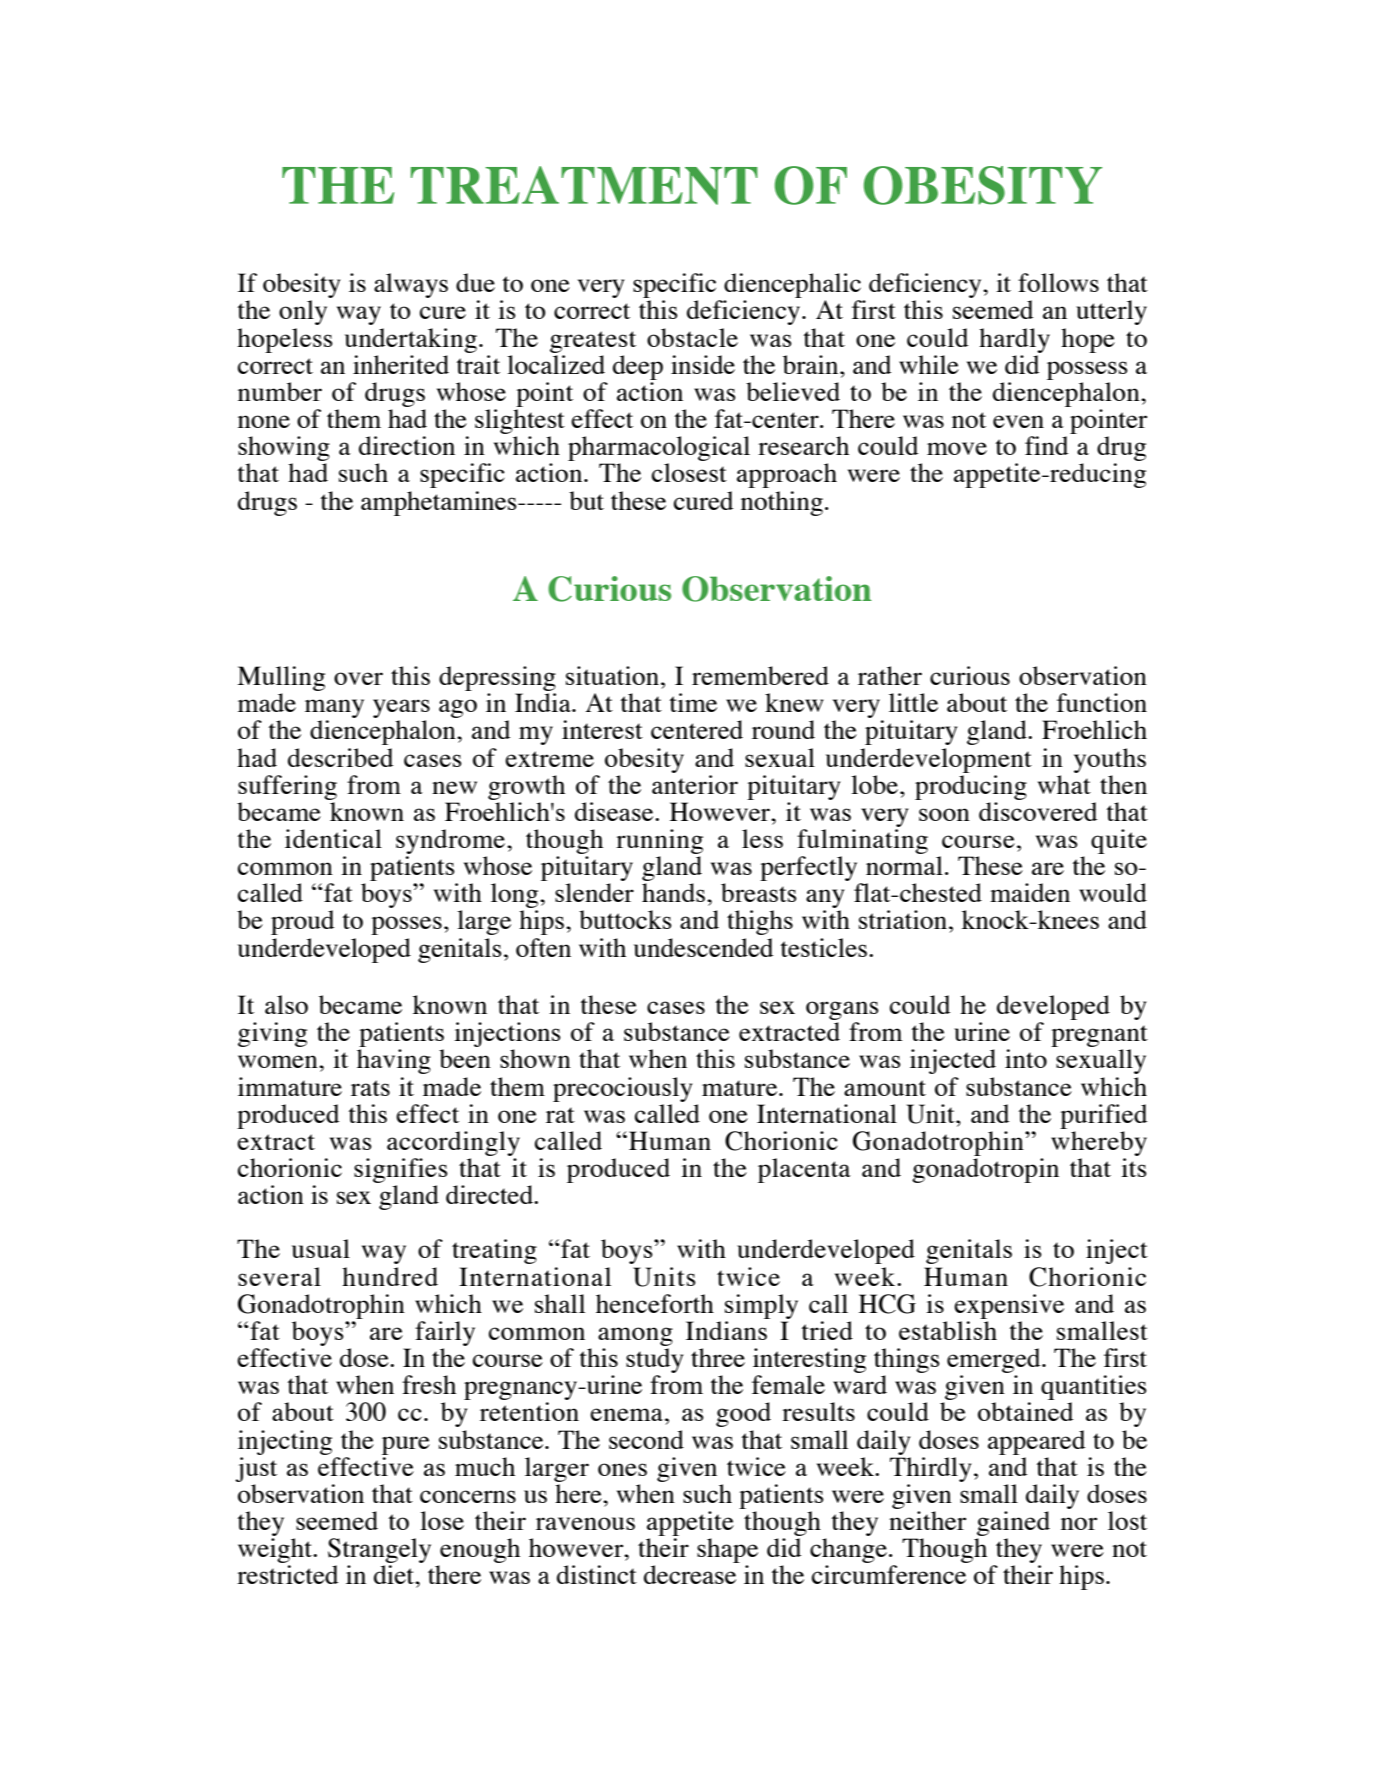 The height and width of the screenshot is (1792, 1385). I want to click on always, so click(411, 285).
